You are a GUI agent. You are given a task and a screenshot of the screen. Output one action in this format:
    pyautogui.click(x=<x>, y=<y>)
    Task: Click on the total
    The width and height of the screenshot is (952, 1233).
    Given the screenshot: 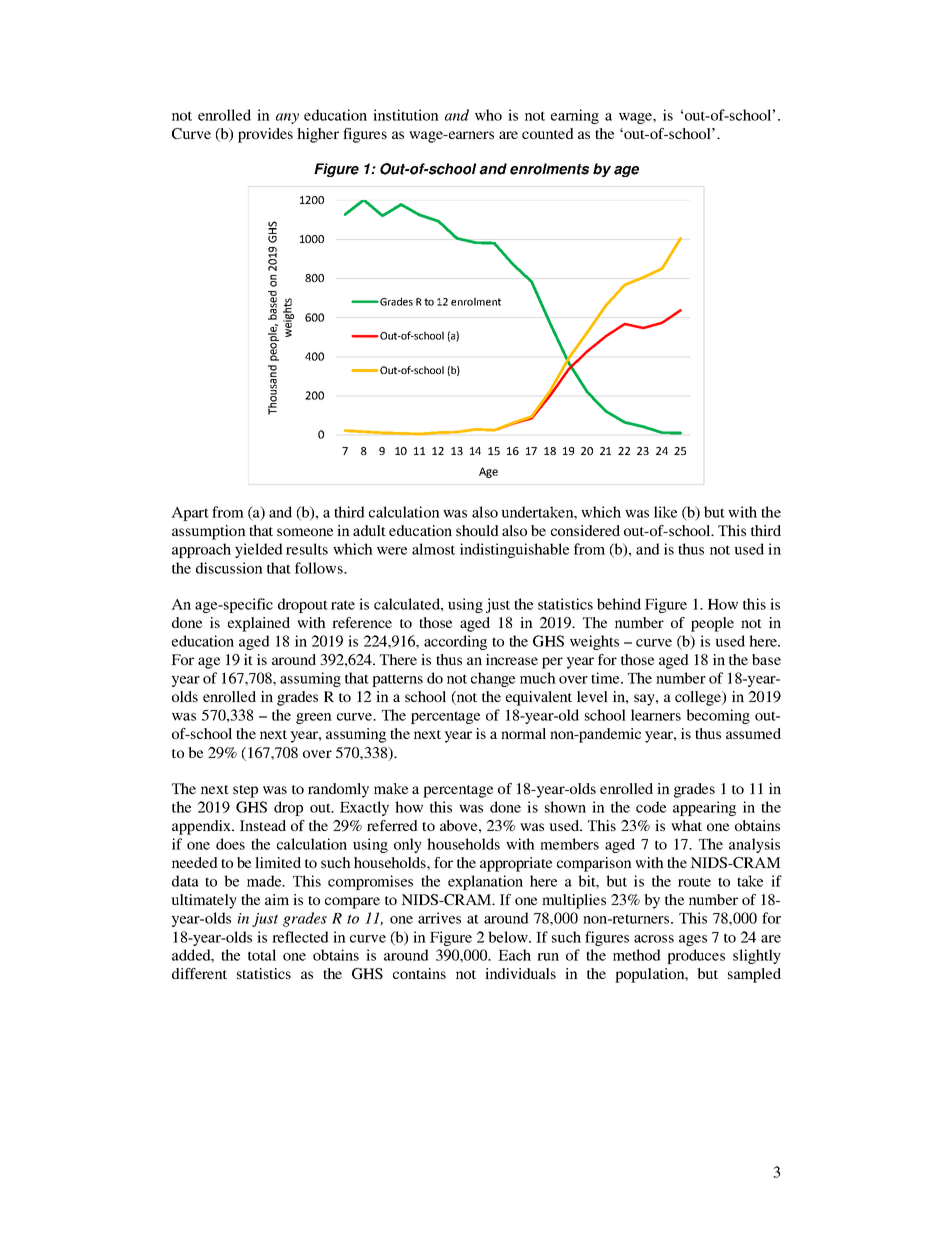 What is the action you would take?
    pyautogui.click(x=262, y=955)
